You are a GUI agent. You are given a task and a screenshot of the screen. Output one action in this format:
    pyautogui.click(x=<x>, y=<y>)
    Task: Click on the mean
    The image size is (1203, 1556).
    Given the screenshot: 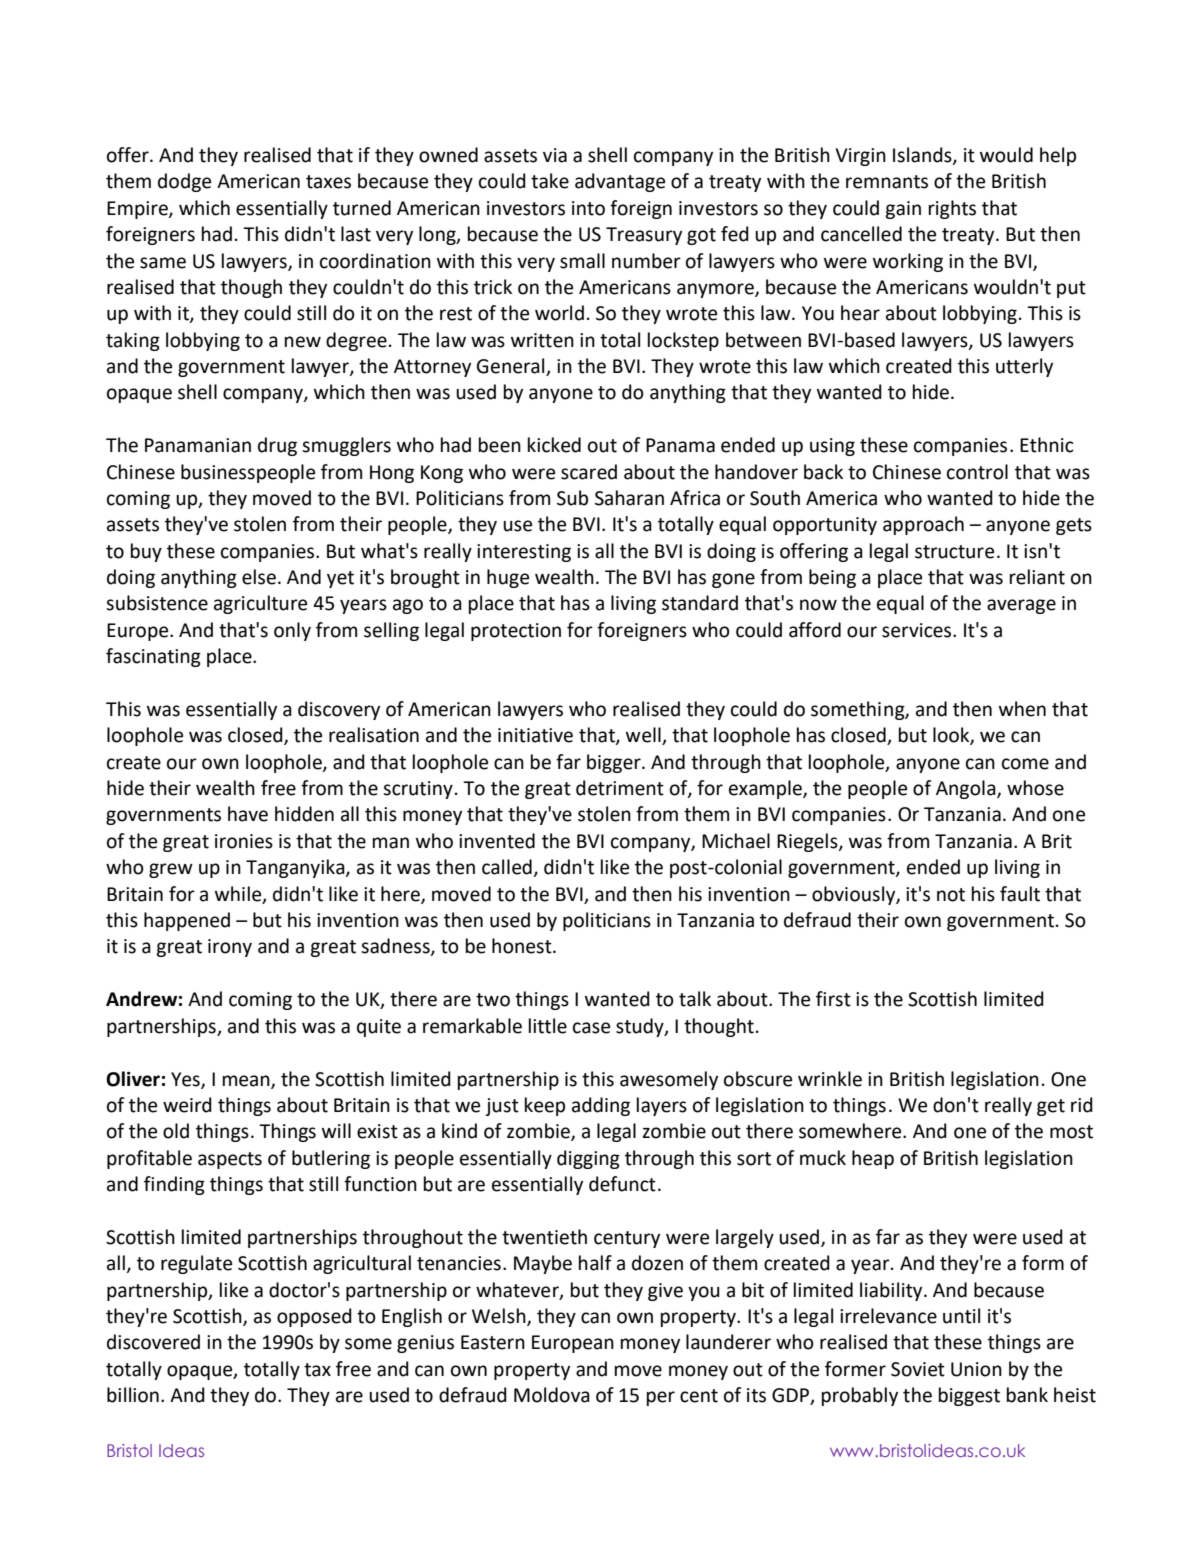 What is the action you would take?
    pyautogui.click(x=247, y=1081)
